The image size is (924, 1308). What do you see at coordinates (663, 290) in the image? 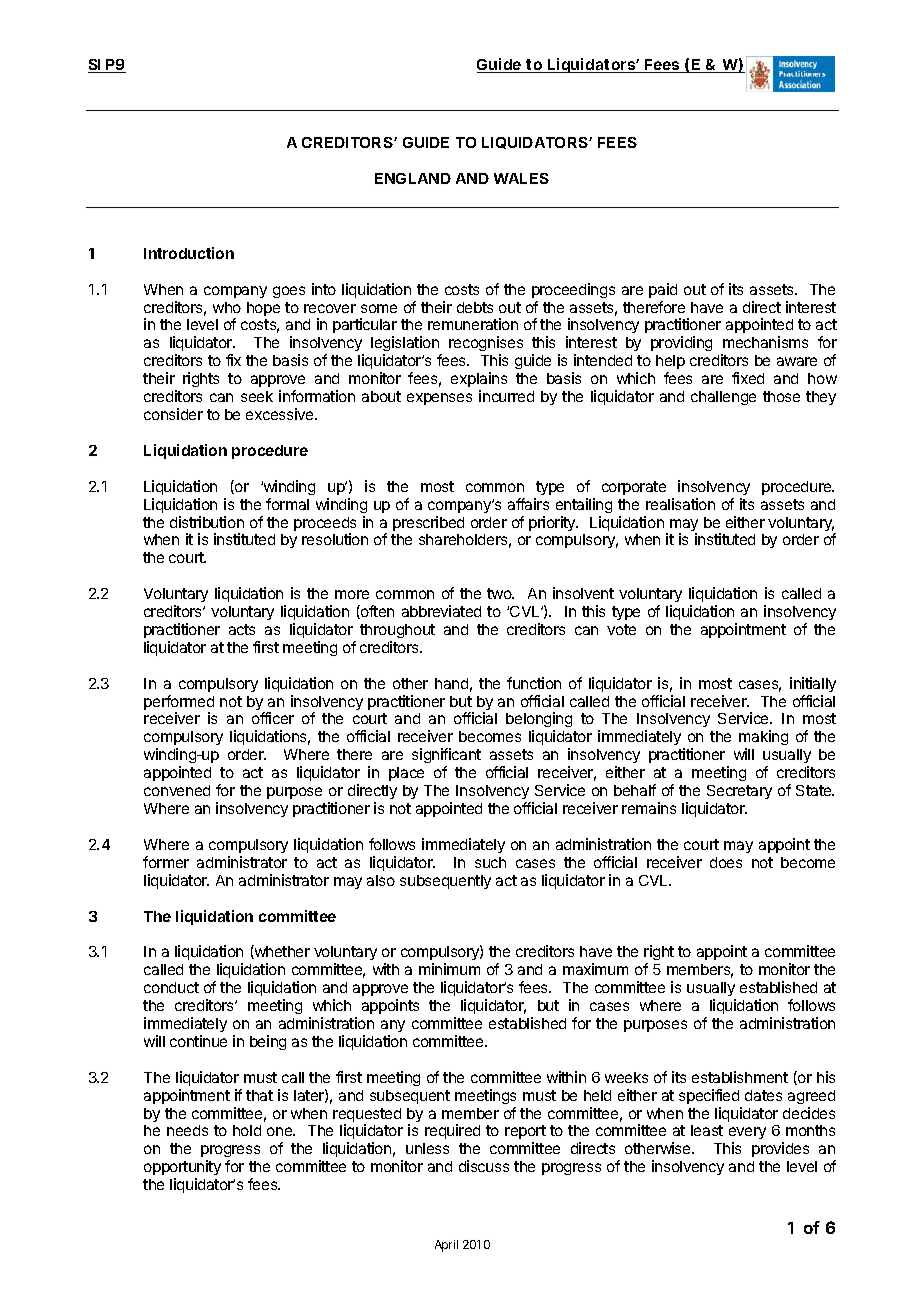
I see `paid` at bounding box center [663, 290].
